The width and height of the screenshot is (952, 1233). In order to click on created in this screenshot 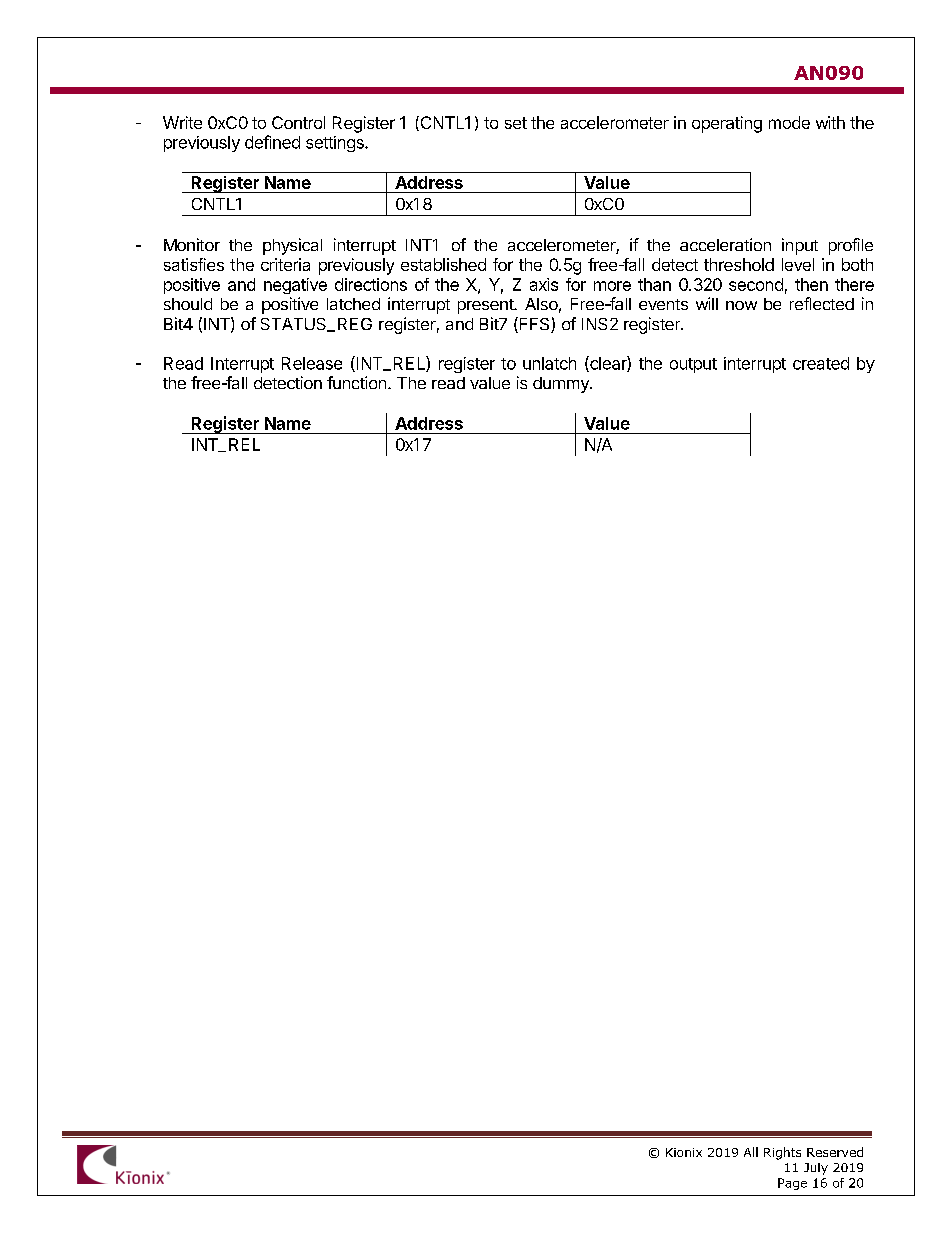, I will do `click(821, 363)`.
